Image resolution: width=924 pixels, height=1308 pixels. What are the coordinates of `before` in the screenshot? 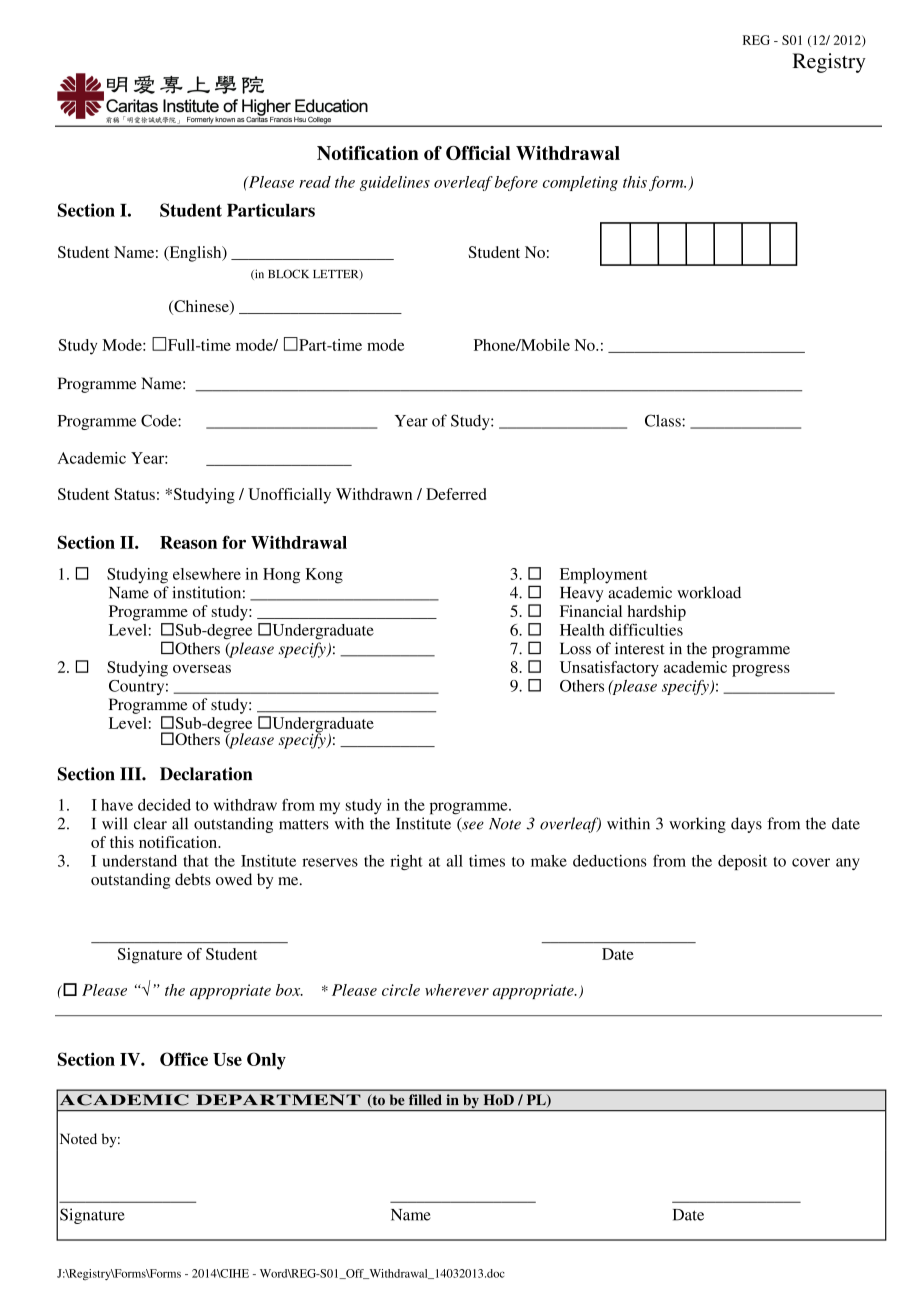 It's located at (516, 183).
